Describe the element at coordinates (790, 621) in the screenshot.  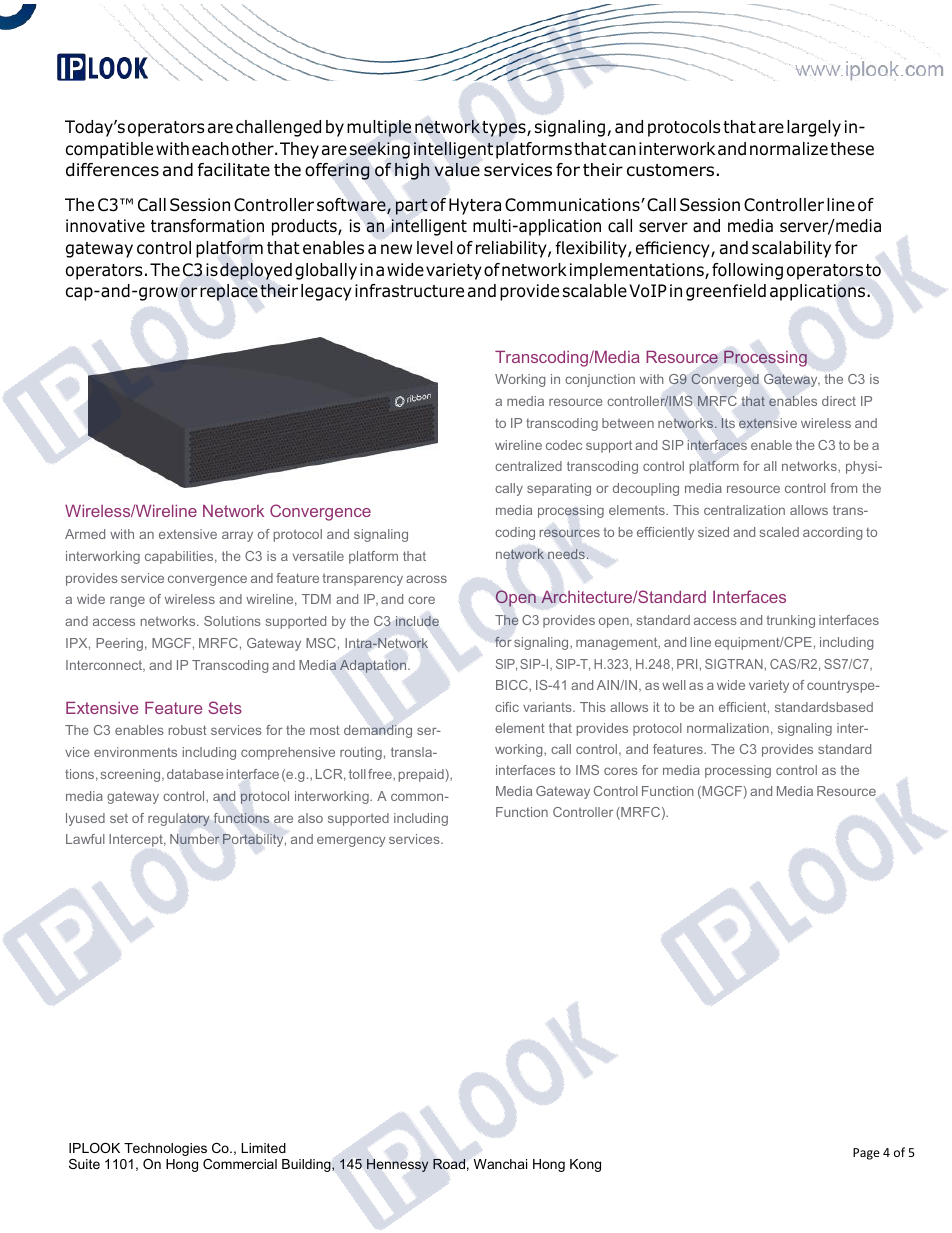
I see `trunking` at that location.
